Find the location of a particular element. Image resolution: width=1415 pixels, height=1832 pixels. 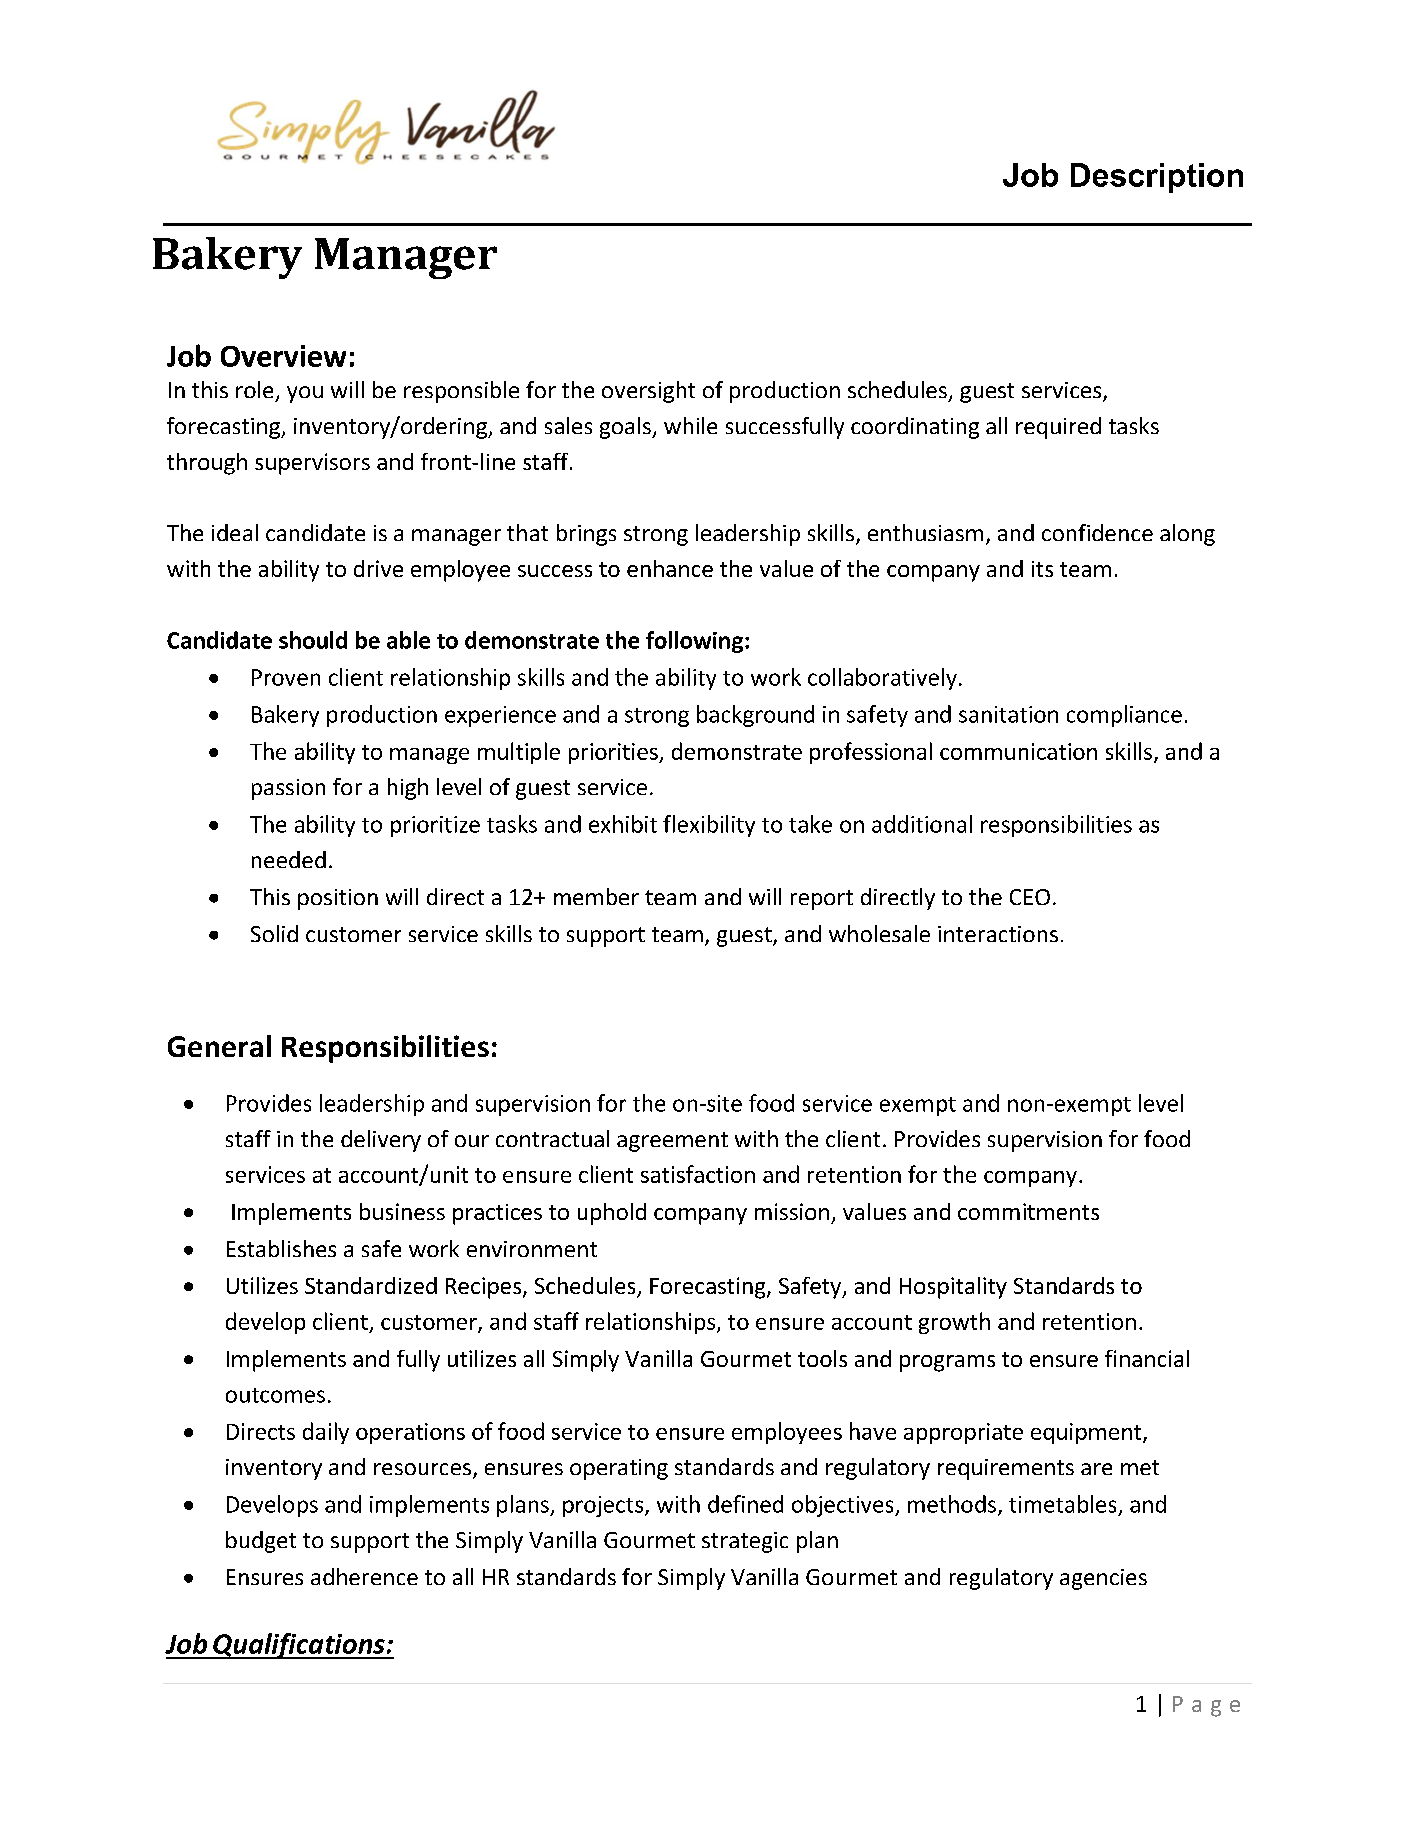

Overview is located at coordinates (283, 356).
